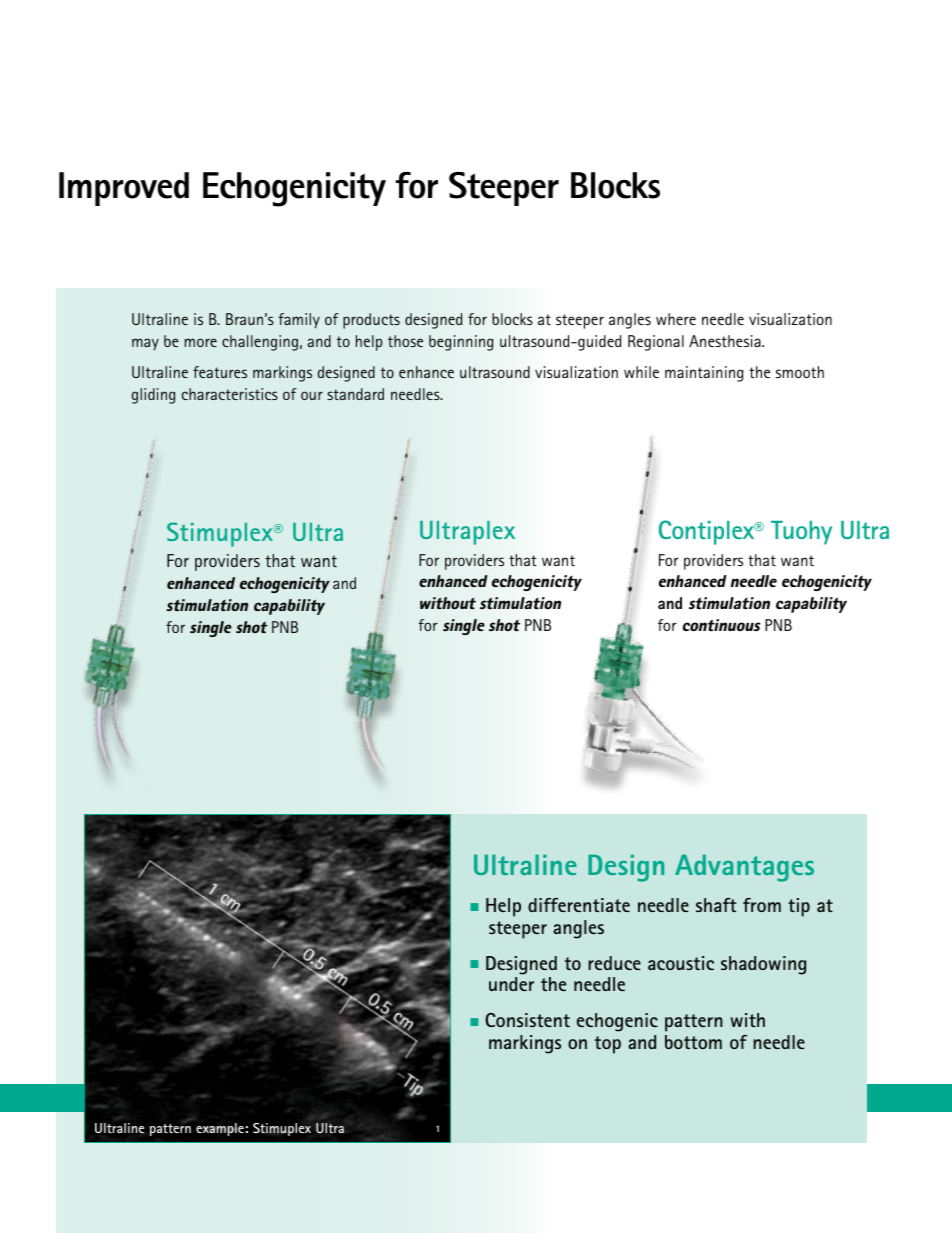  Describe the element at coordinates (676, 319) in the image. I see `where` at that location.
